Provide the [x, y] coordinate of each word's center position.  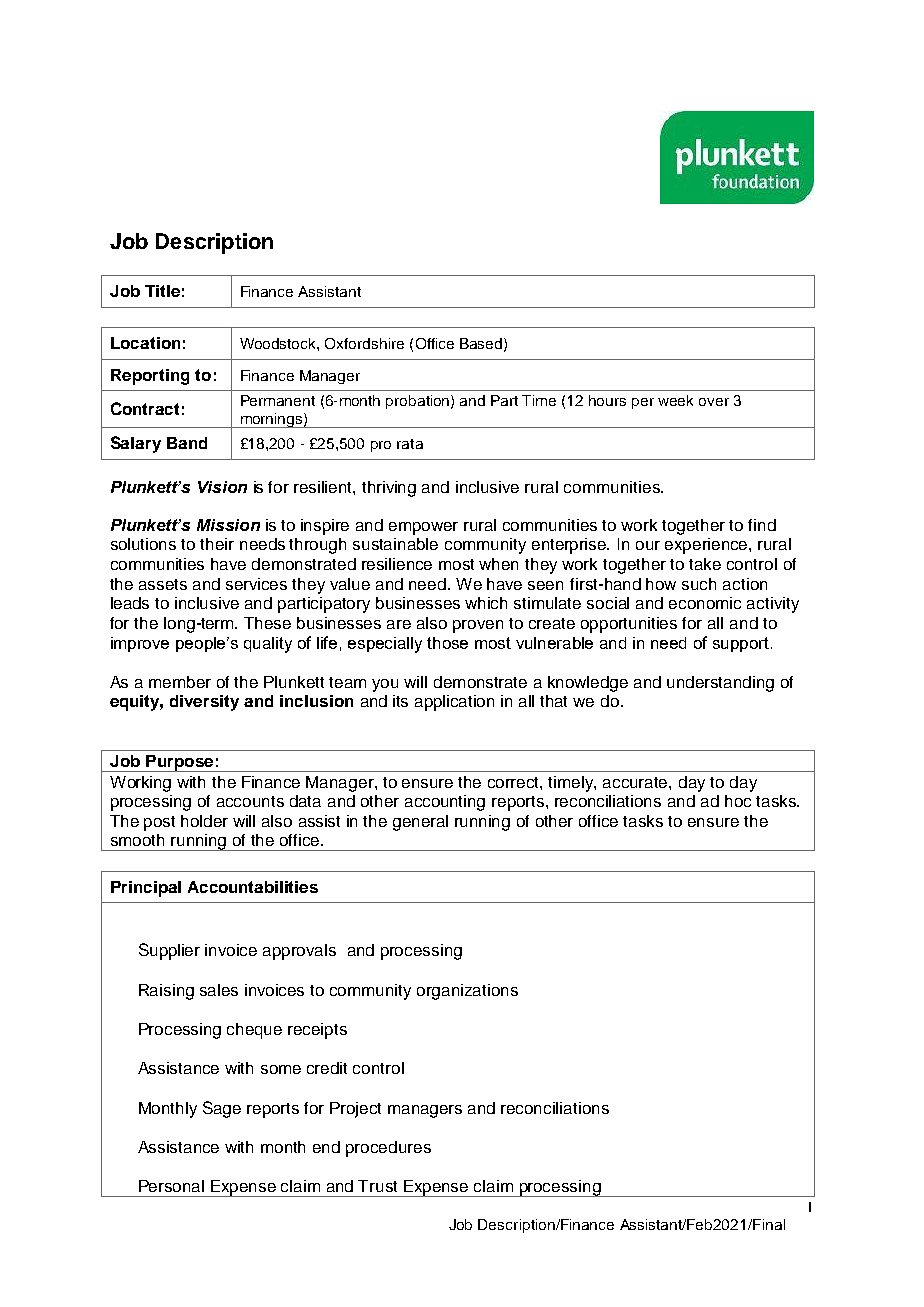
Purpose [180, 763]
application [454, 703]
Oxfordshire [364, 343]
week [675, 400]
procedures [388, 1149]
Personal [171, 1186]
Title [162, 291]
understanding [720, 684]
